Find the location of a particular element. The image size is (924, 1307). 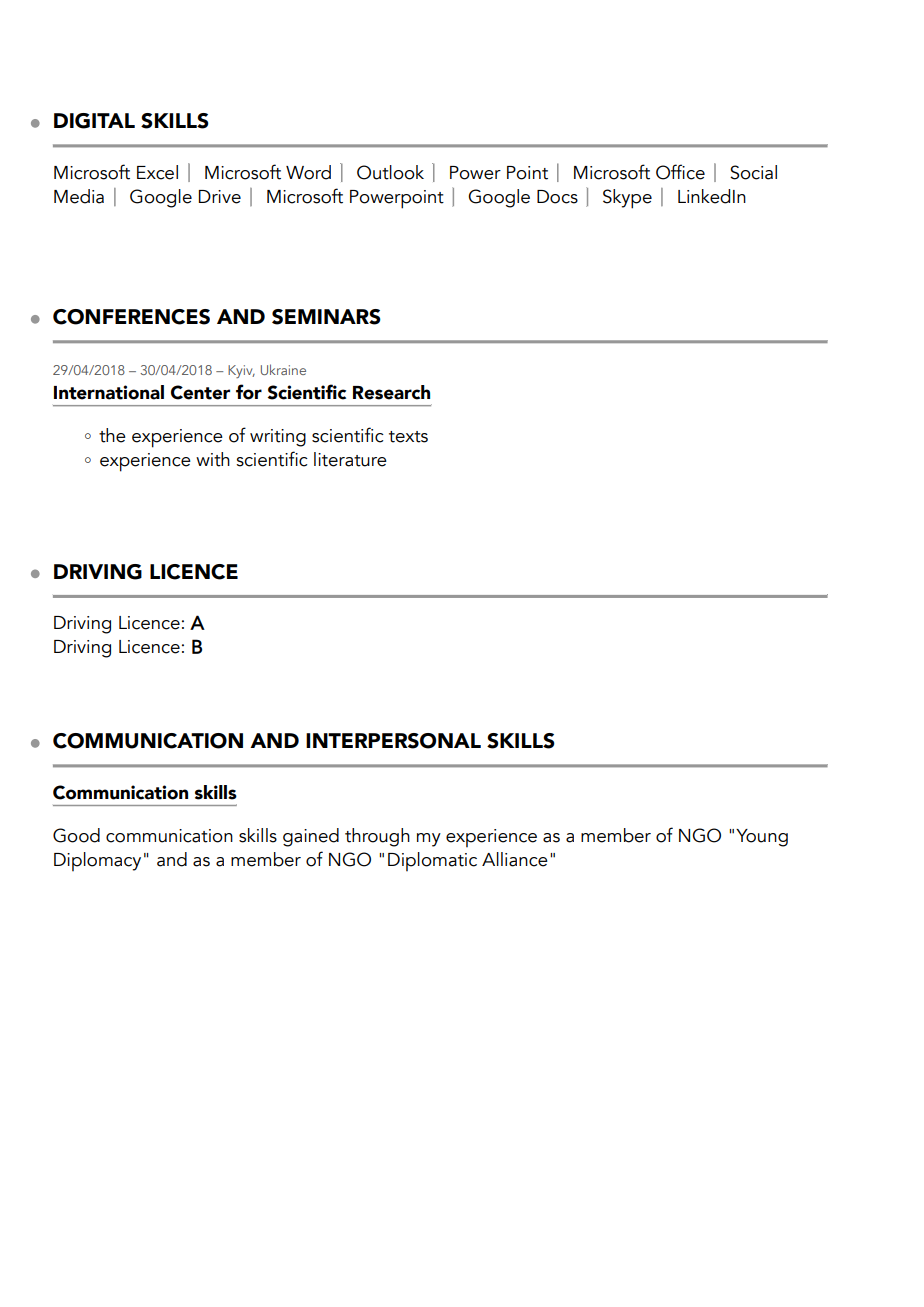

Young is located at coordinates (762, 838).
